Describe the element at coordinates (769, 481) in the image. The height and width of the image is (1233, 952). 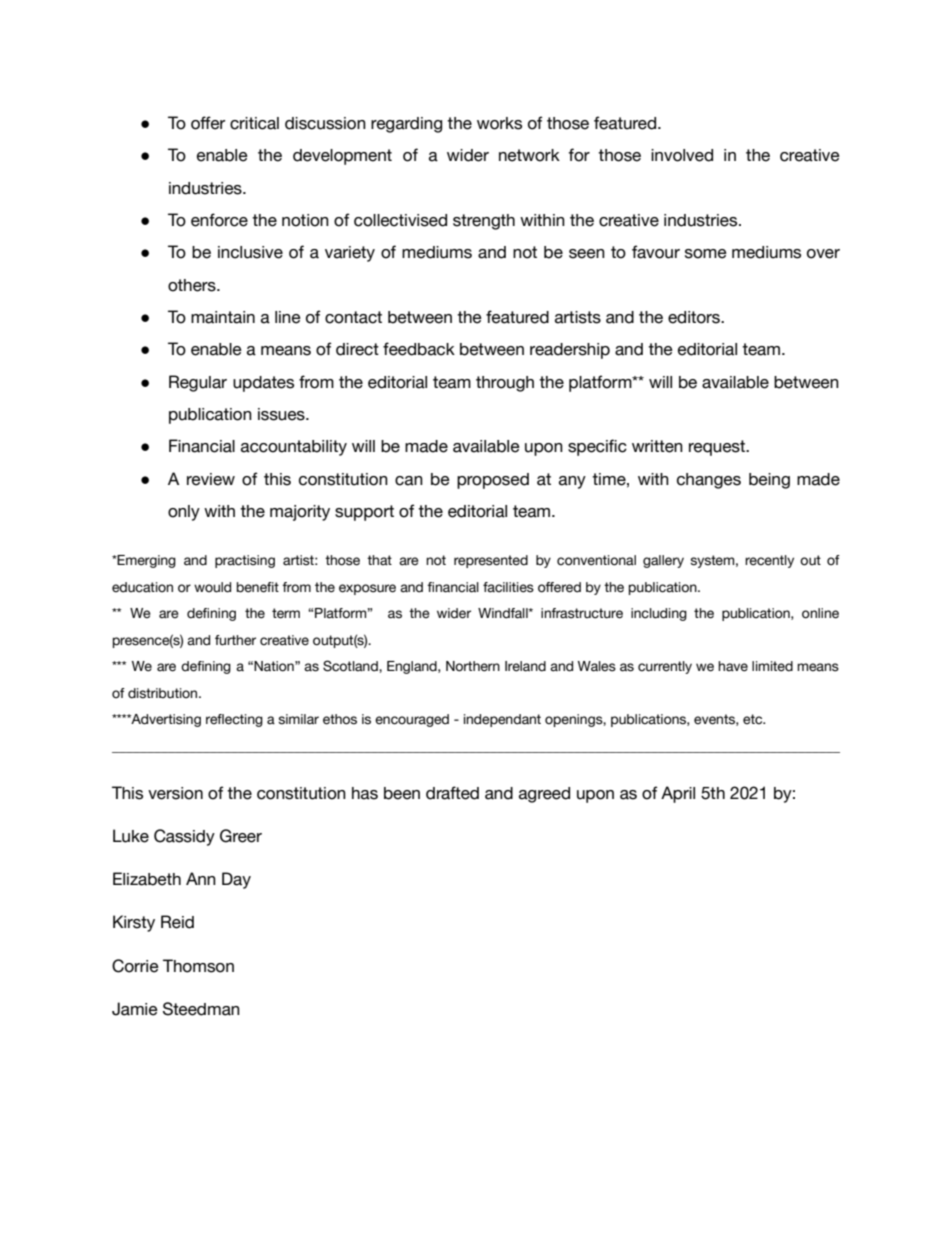
I see `being` at that location.
